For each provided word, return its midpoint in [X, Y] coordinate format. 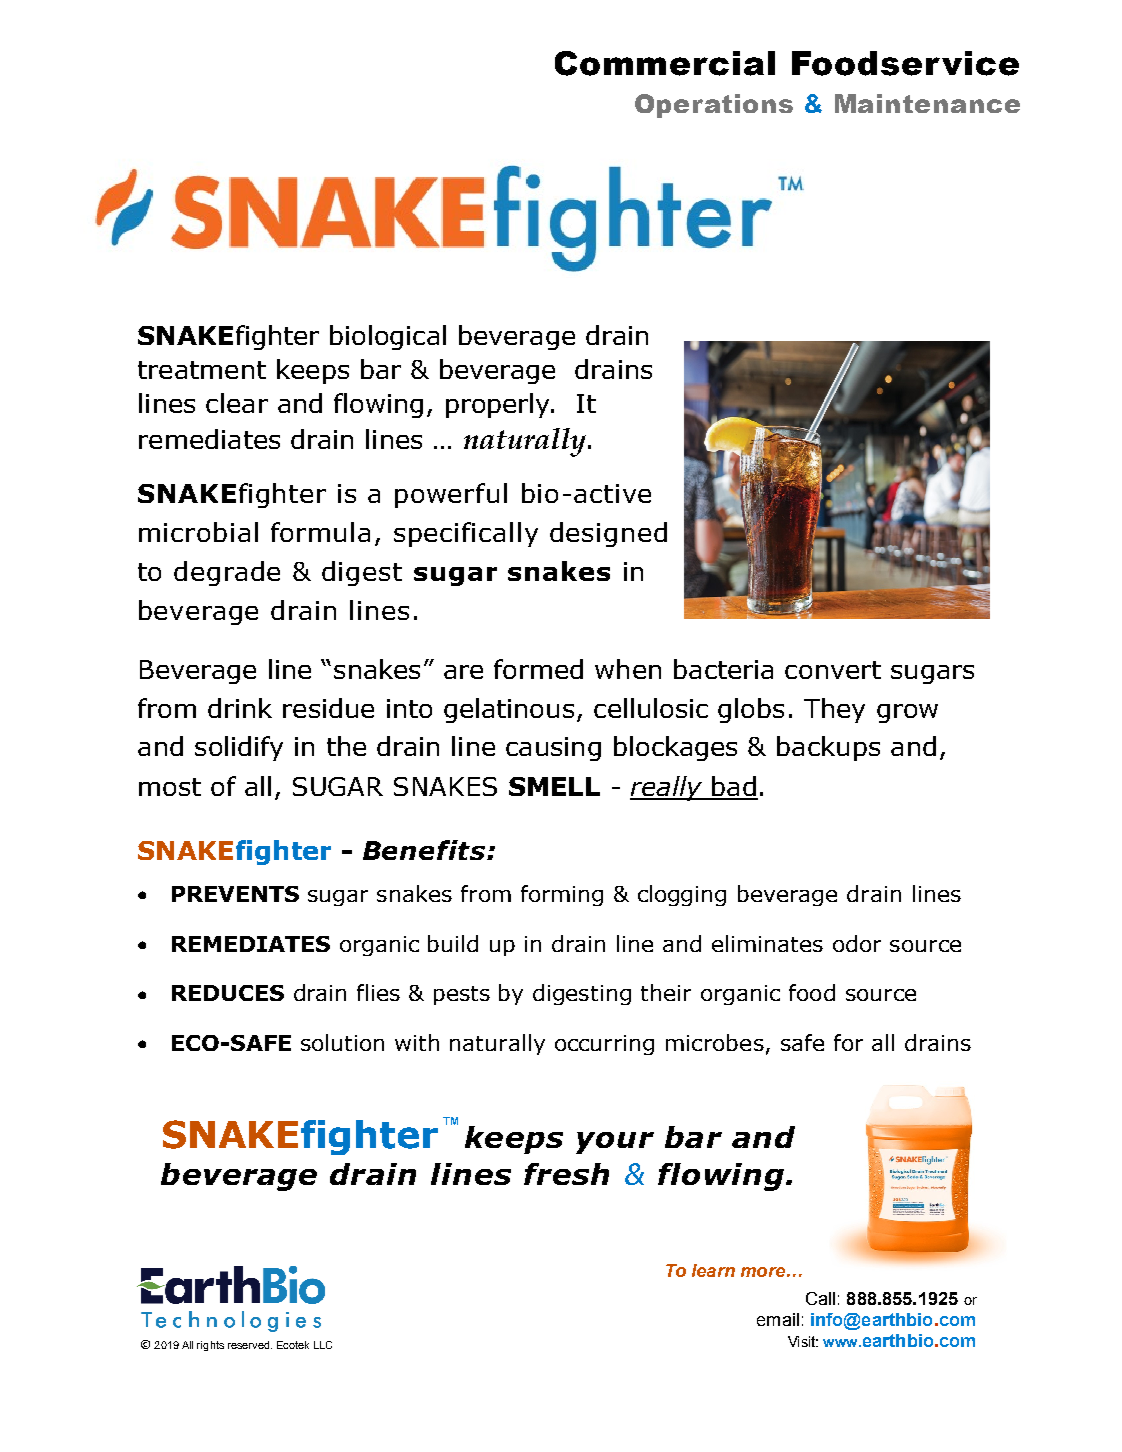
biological [388, 337]
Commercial [665, 63]
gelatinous [509, 710]
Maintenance [927, 103]
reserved [250, 1345]
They [834, 710]
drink [240, 708]
